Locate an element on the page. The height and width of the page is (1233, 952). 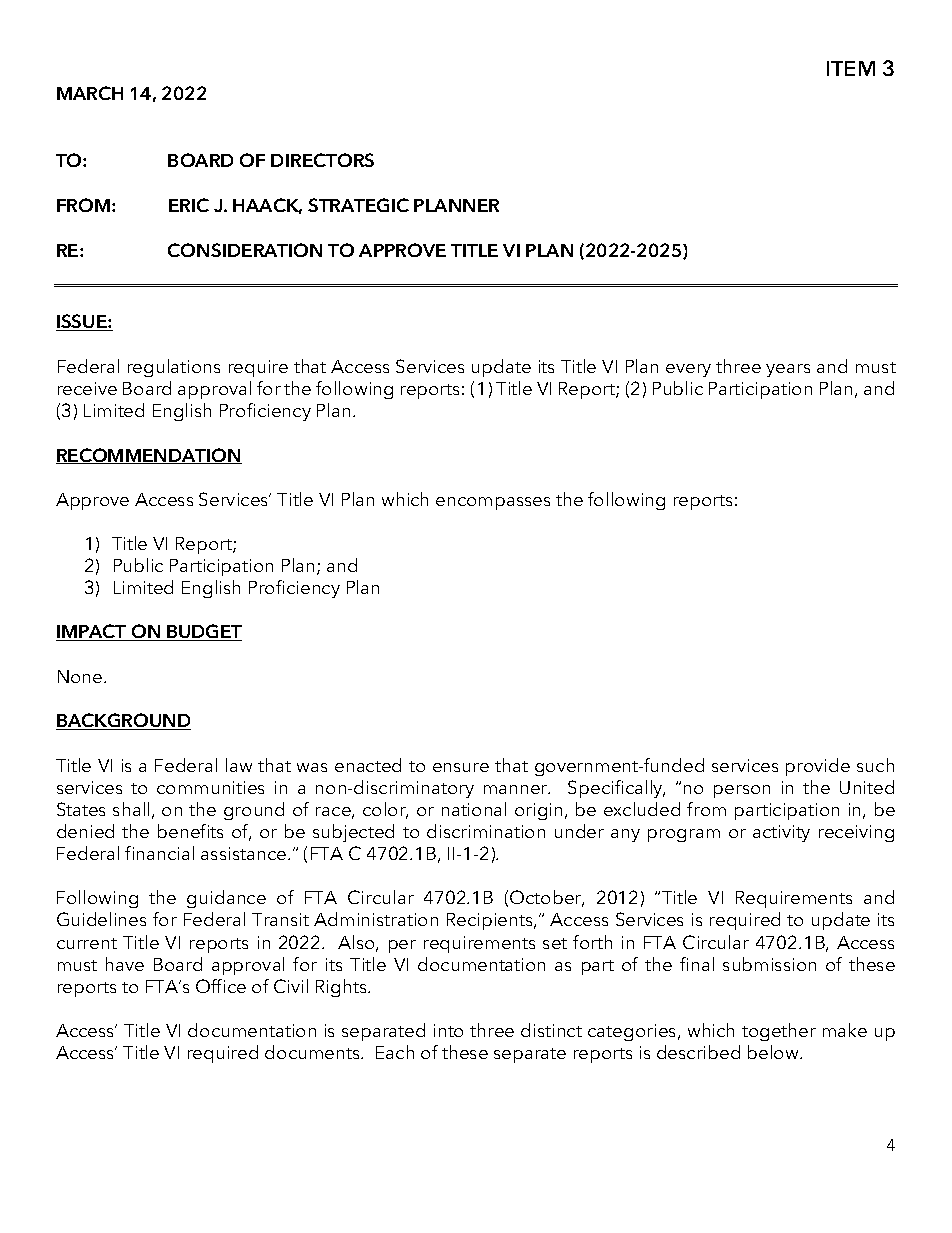
Office is located at coordinates (221, 986).
